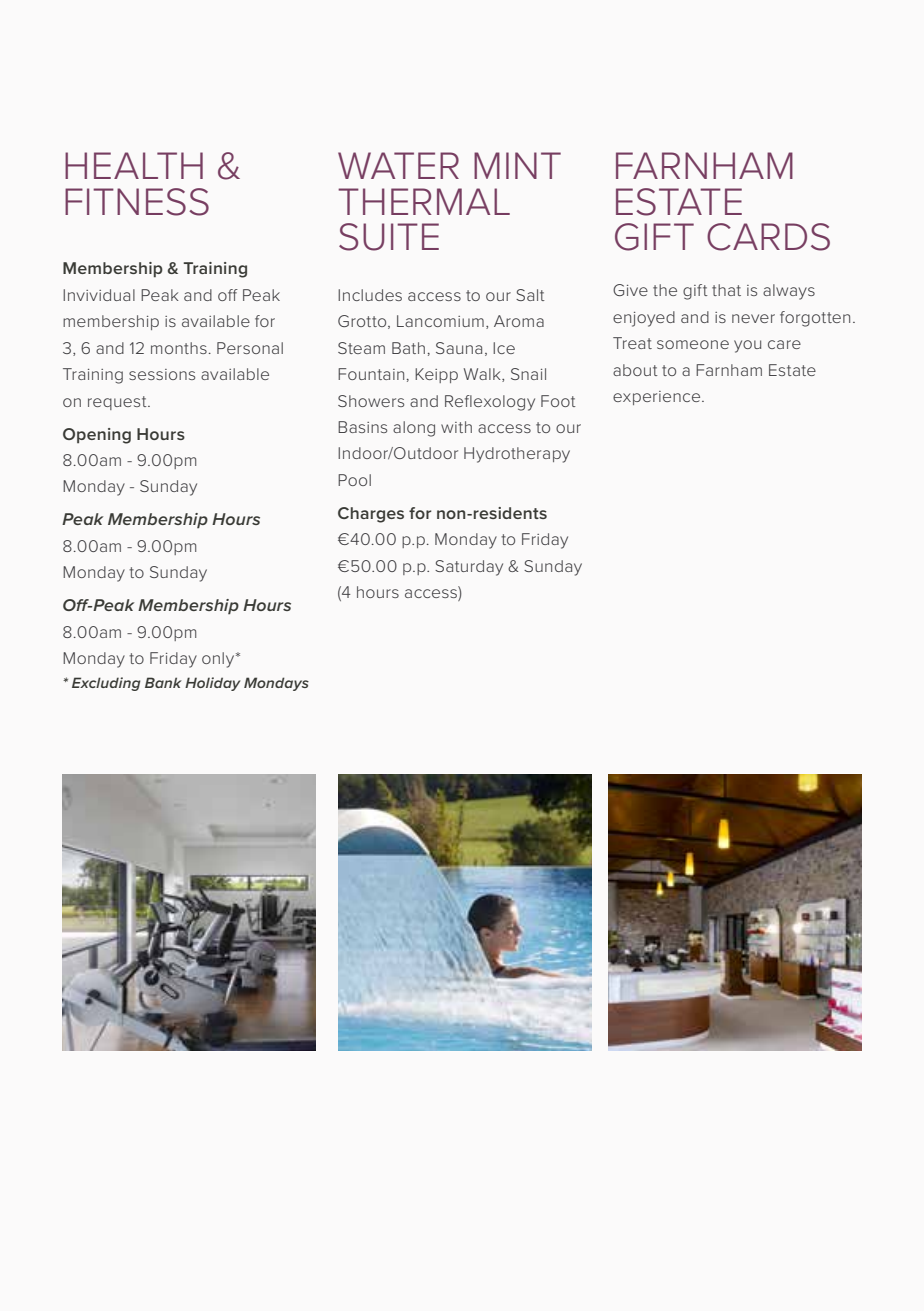  Describe the element at coordinates (179, 348) in the image. I see `months` at that location.
